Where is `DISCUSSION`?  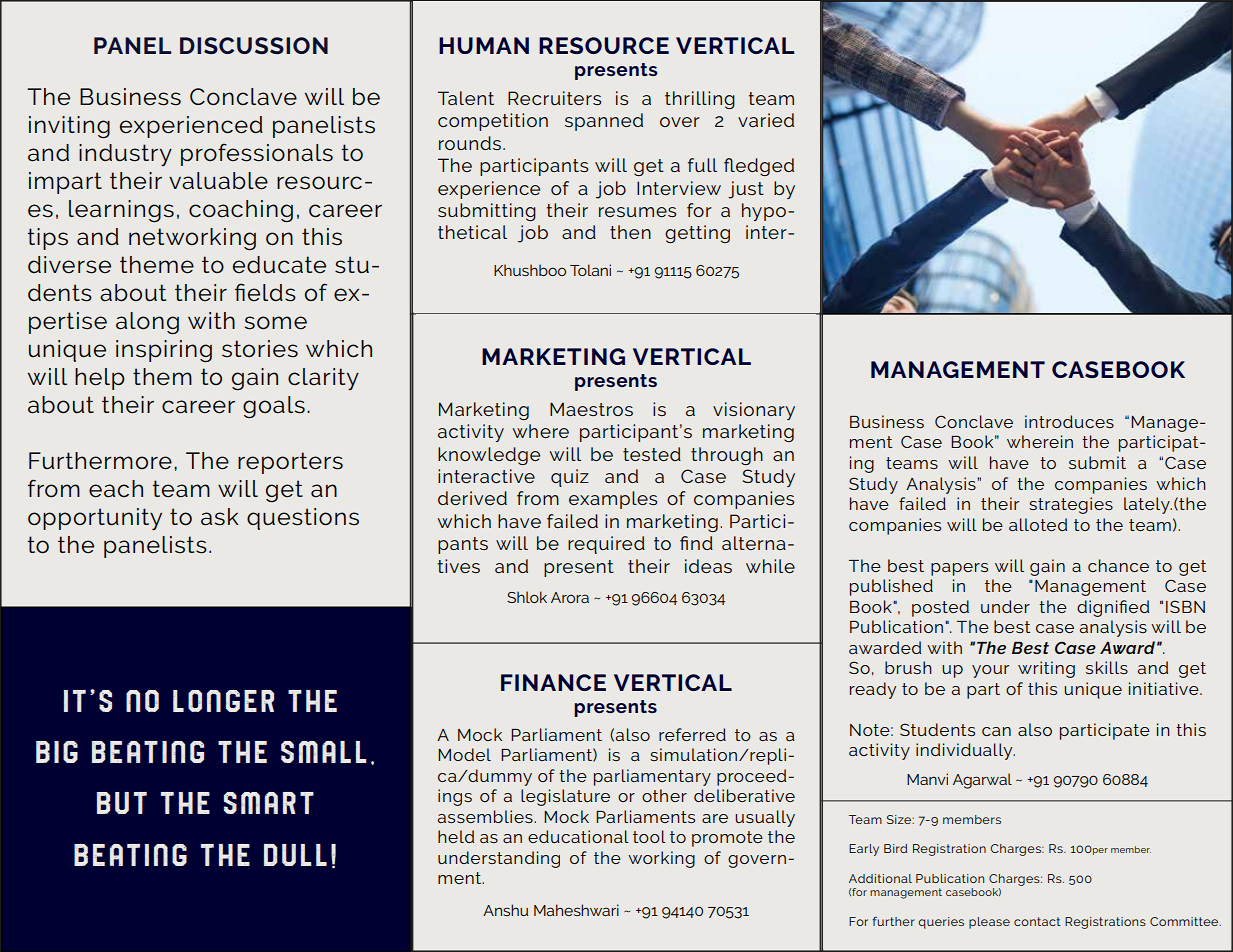 DISCUSSION is located at coordinates (254, 45).
